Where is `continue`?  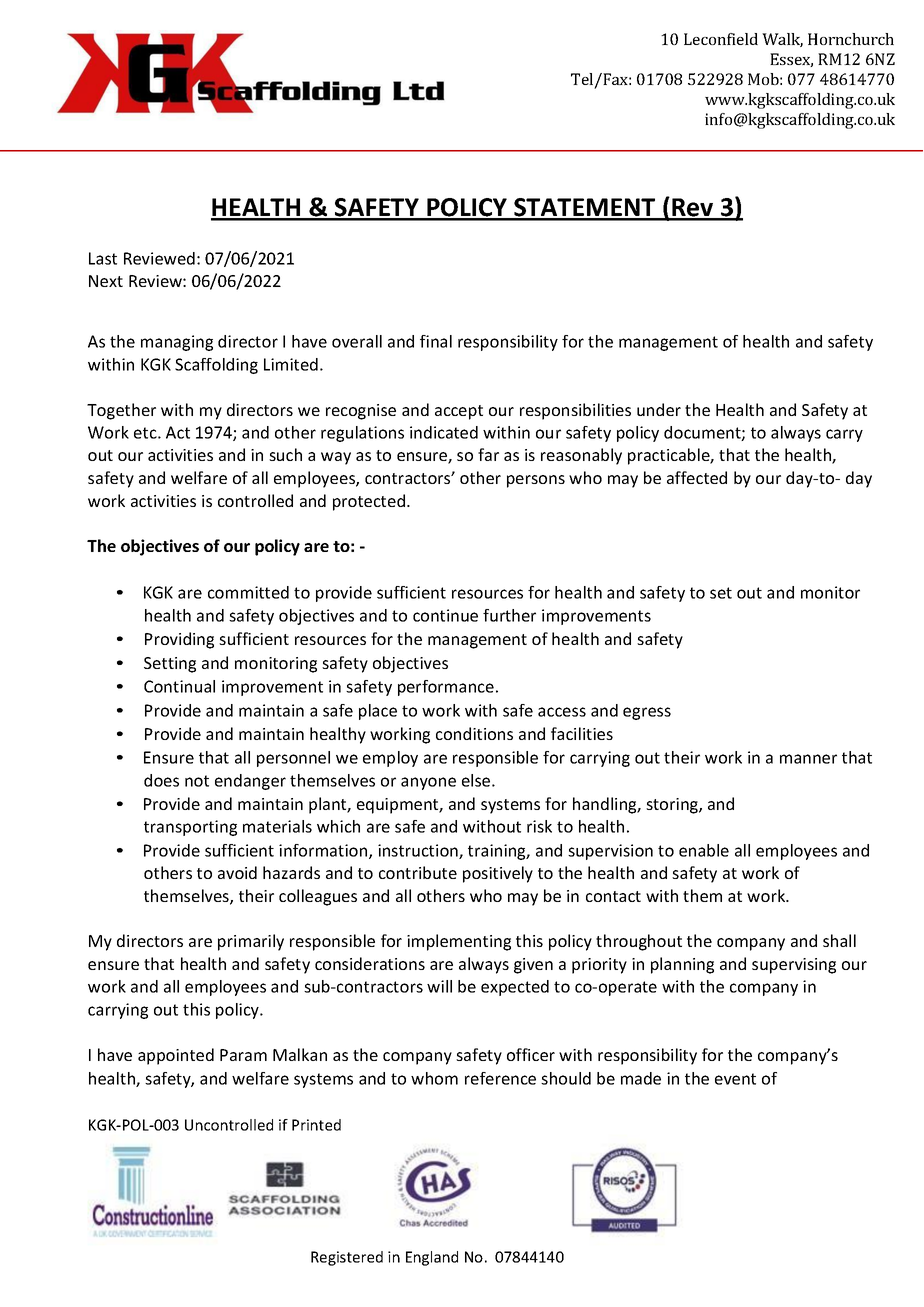
continue is located at coordinates (445, 615).
